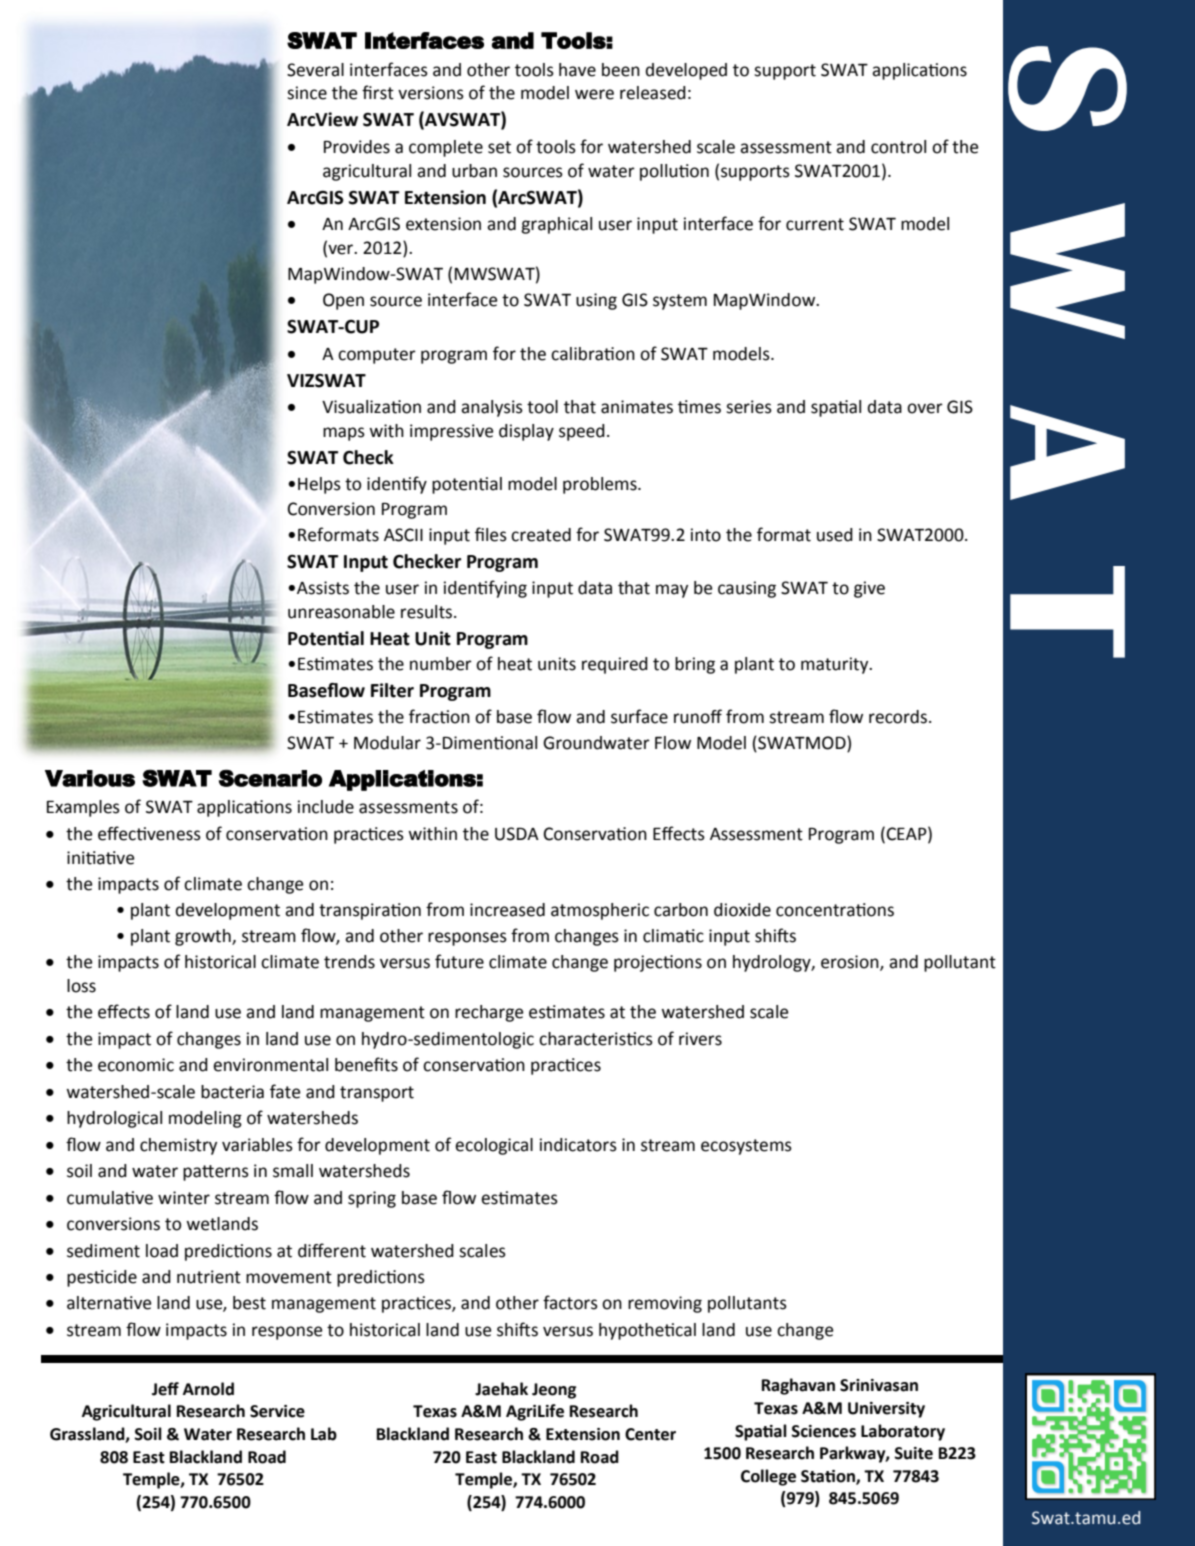 The image size is (1195, 1546). I want to click on USDA, so click(517, 834).
